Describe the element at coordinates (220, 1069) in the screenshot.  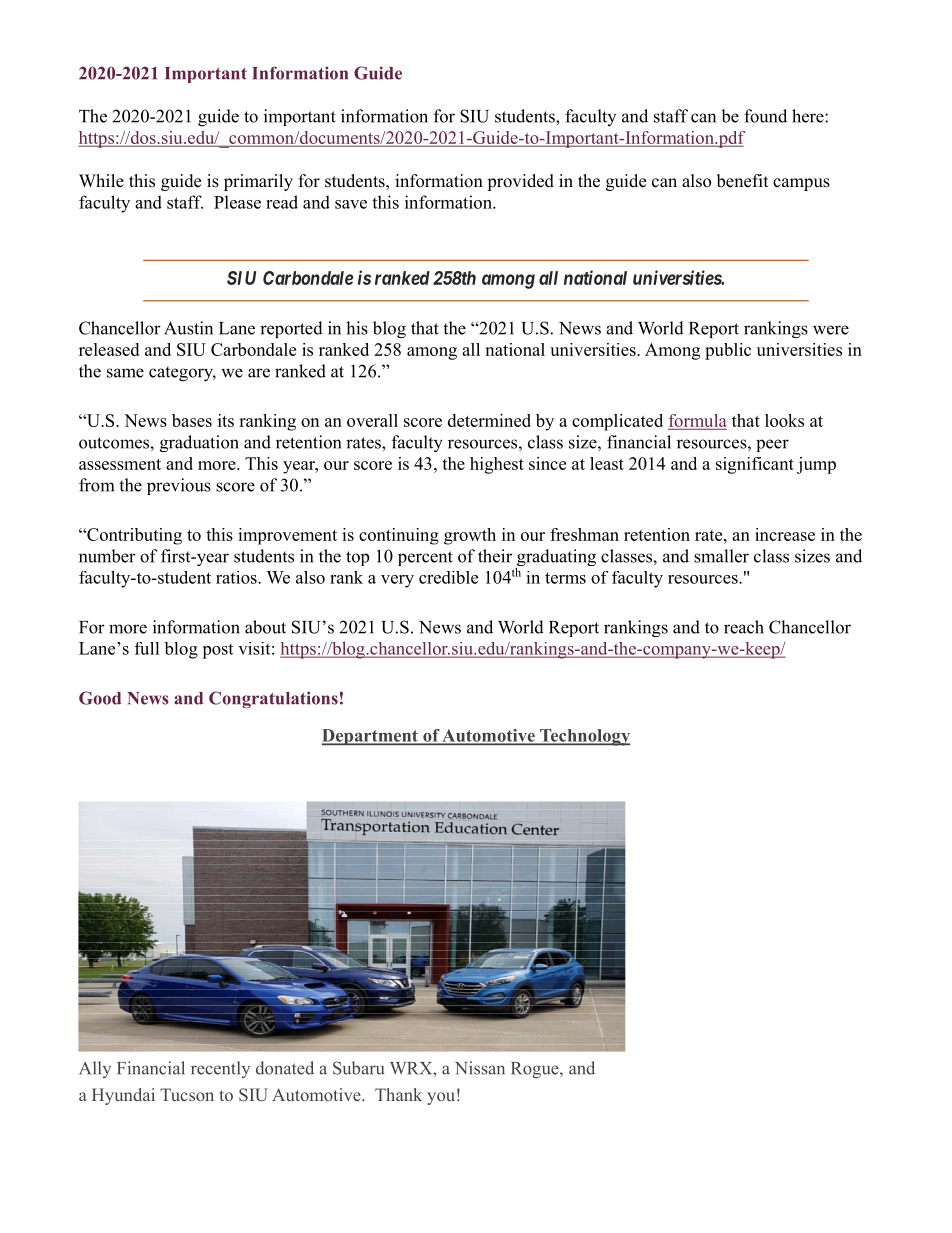
I see `recently` at that location.
